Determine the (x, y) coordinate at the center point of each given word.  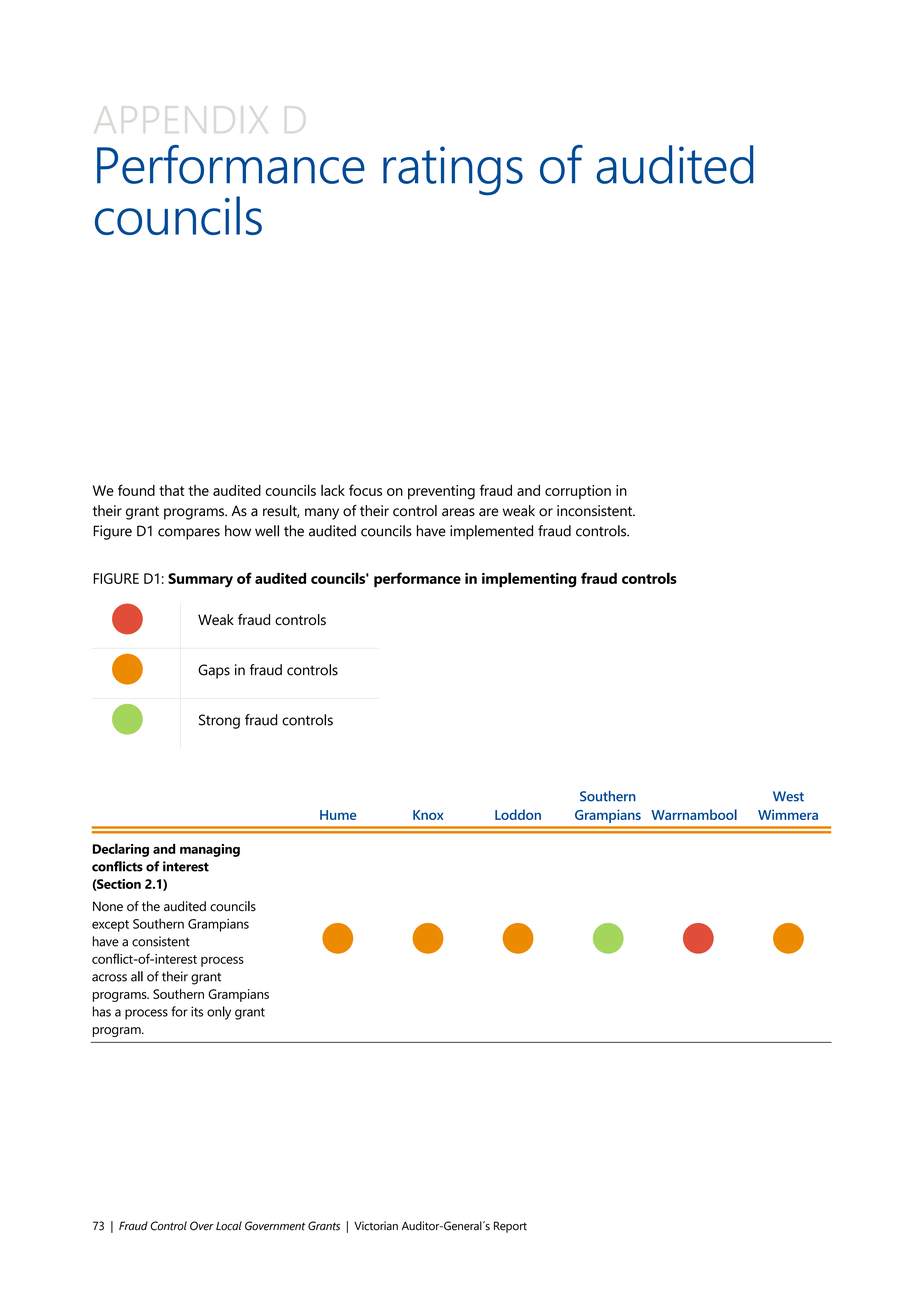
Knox (428, 815)
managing (210, 850)
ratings (453, 171)
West (788, 796)
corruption (578, 492)
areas (458, 512)
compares (189, 534)
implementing (529, 580)
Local (229, 1226)
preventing (441, 492)
